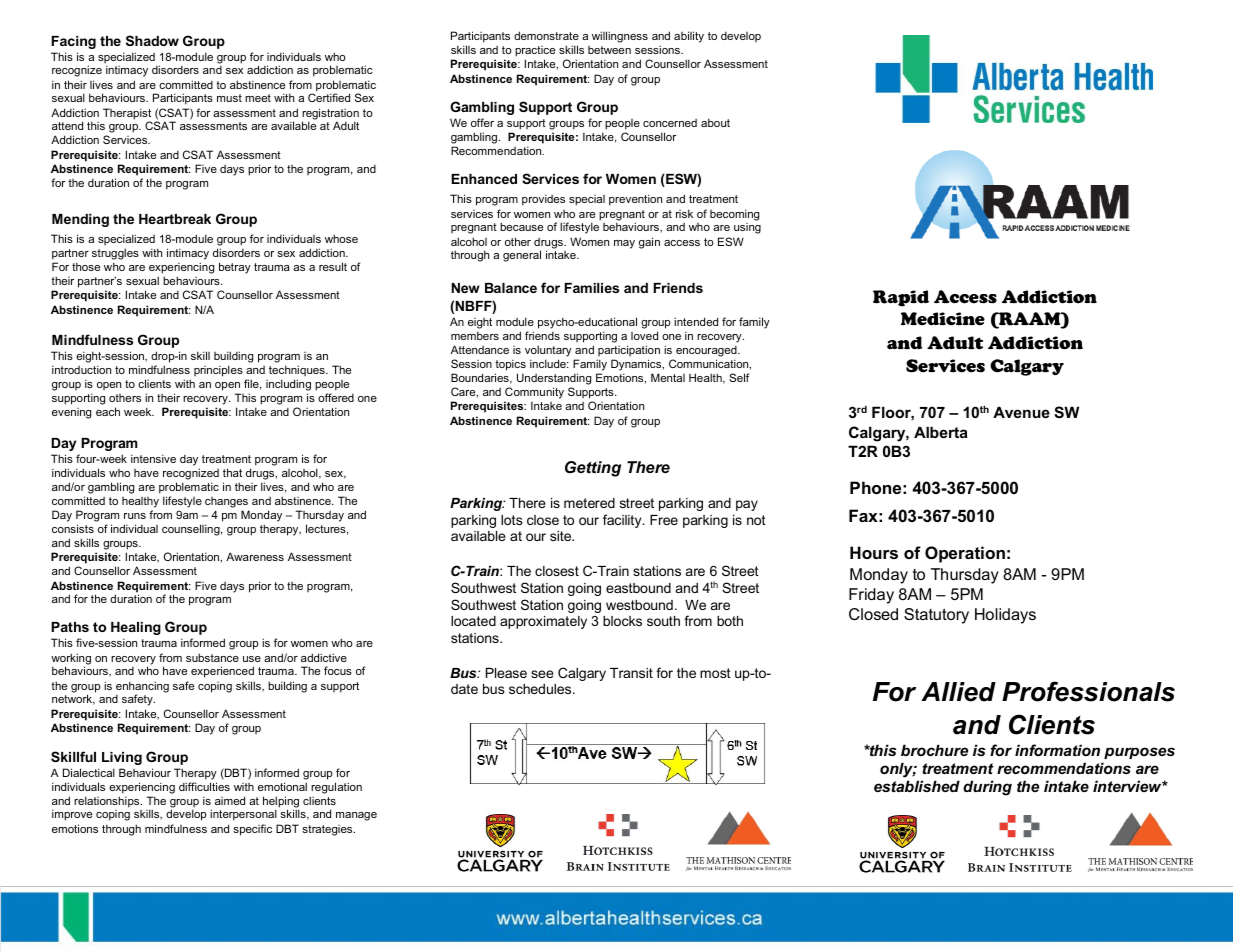  I want to click on intensive, so click(153, 458).
